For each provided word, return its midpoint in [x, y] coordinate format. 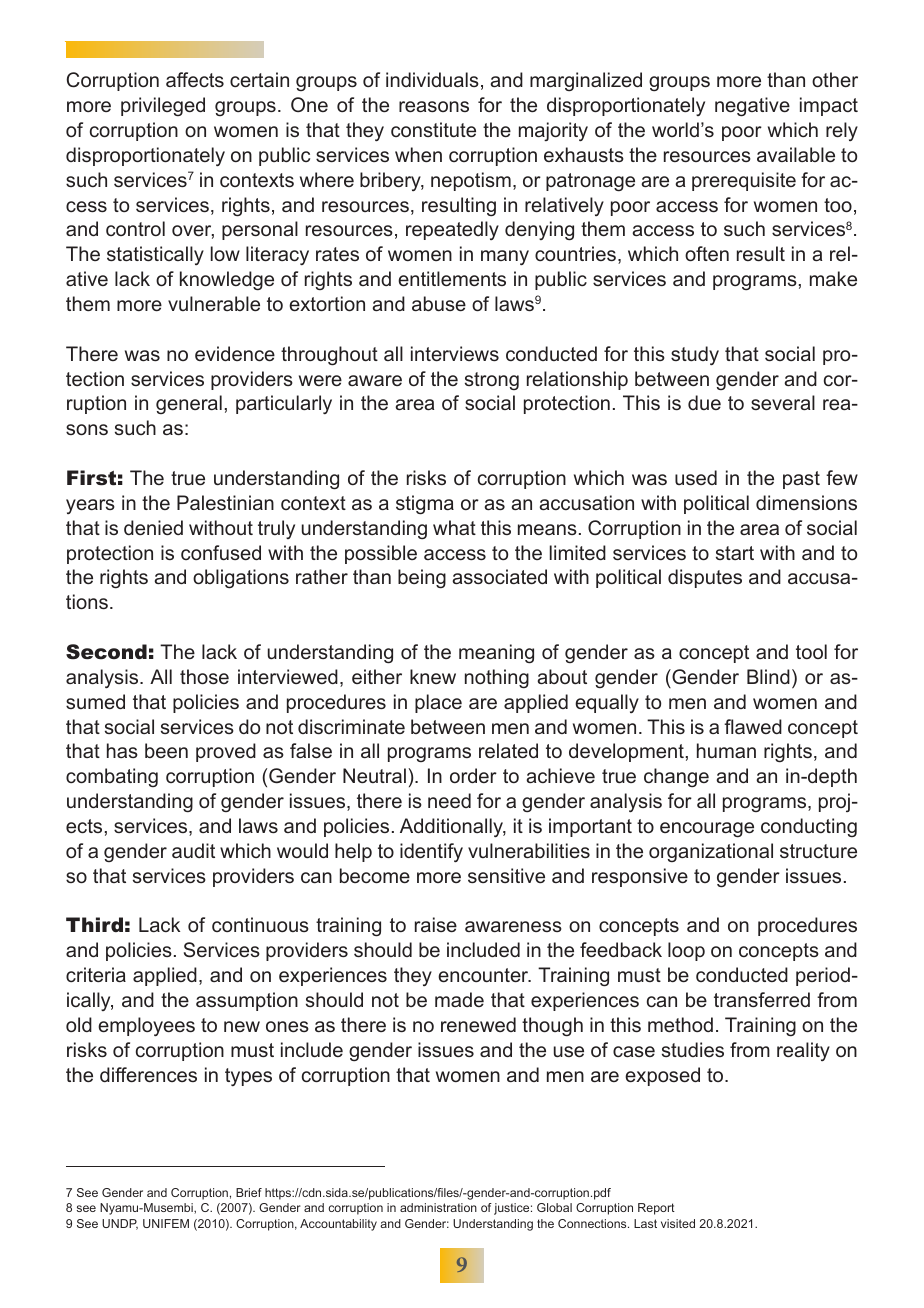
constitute [433, 129]
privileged [163, 106]
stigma [425, 505]
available [796, 154]
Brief [249, 1192]
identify [431, 852]
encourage [707, 829]
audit [193, 850]
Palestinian [225, 502]
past [801, 480]
